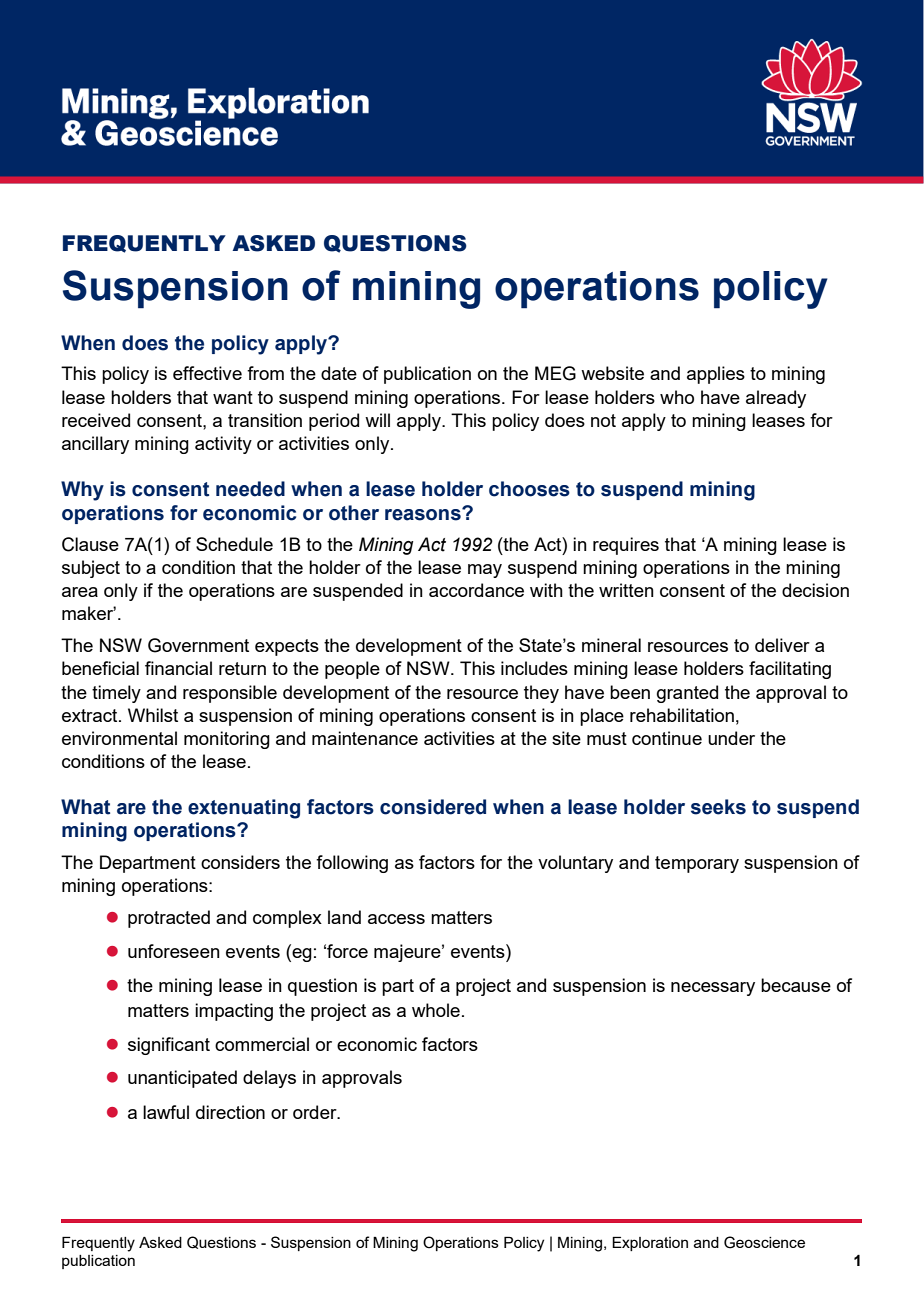  Describe the element at coordinates (716, 375) in the page. I see `applies` at that location.
